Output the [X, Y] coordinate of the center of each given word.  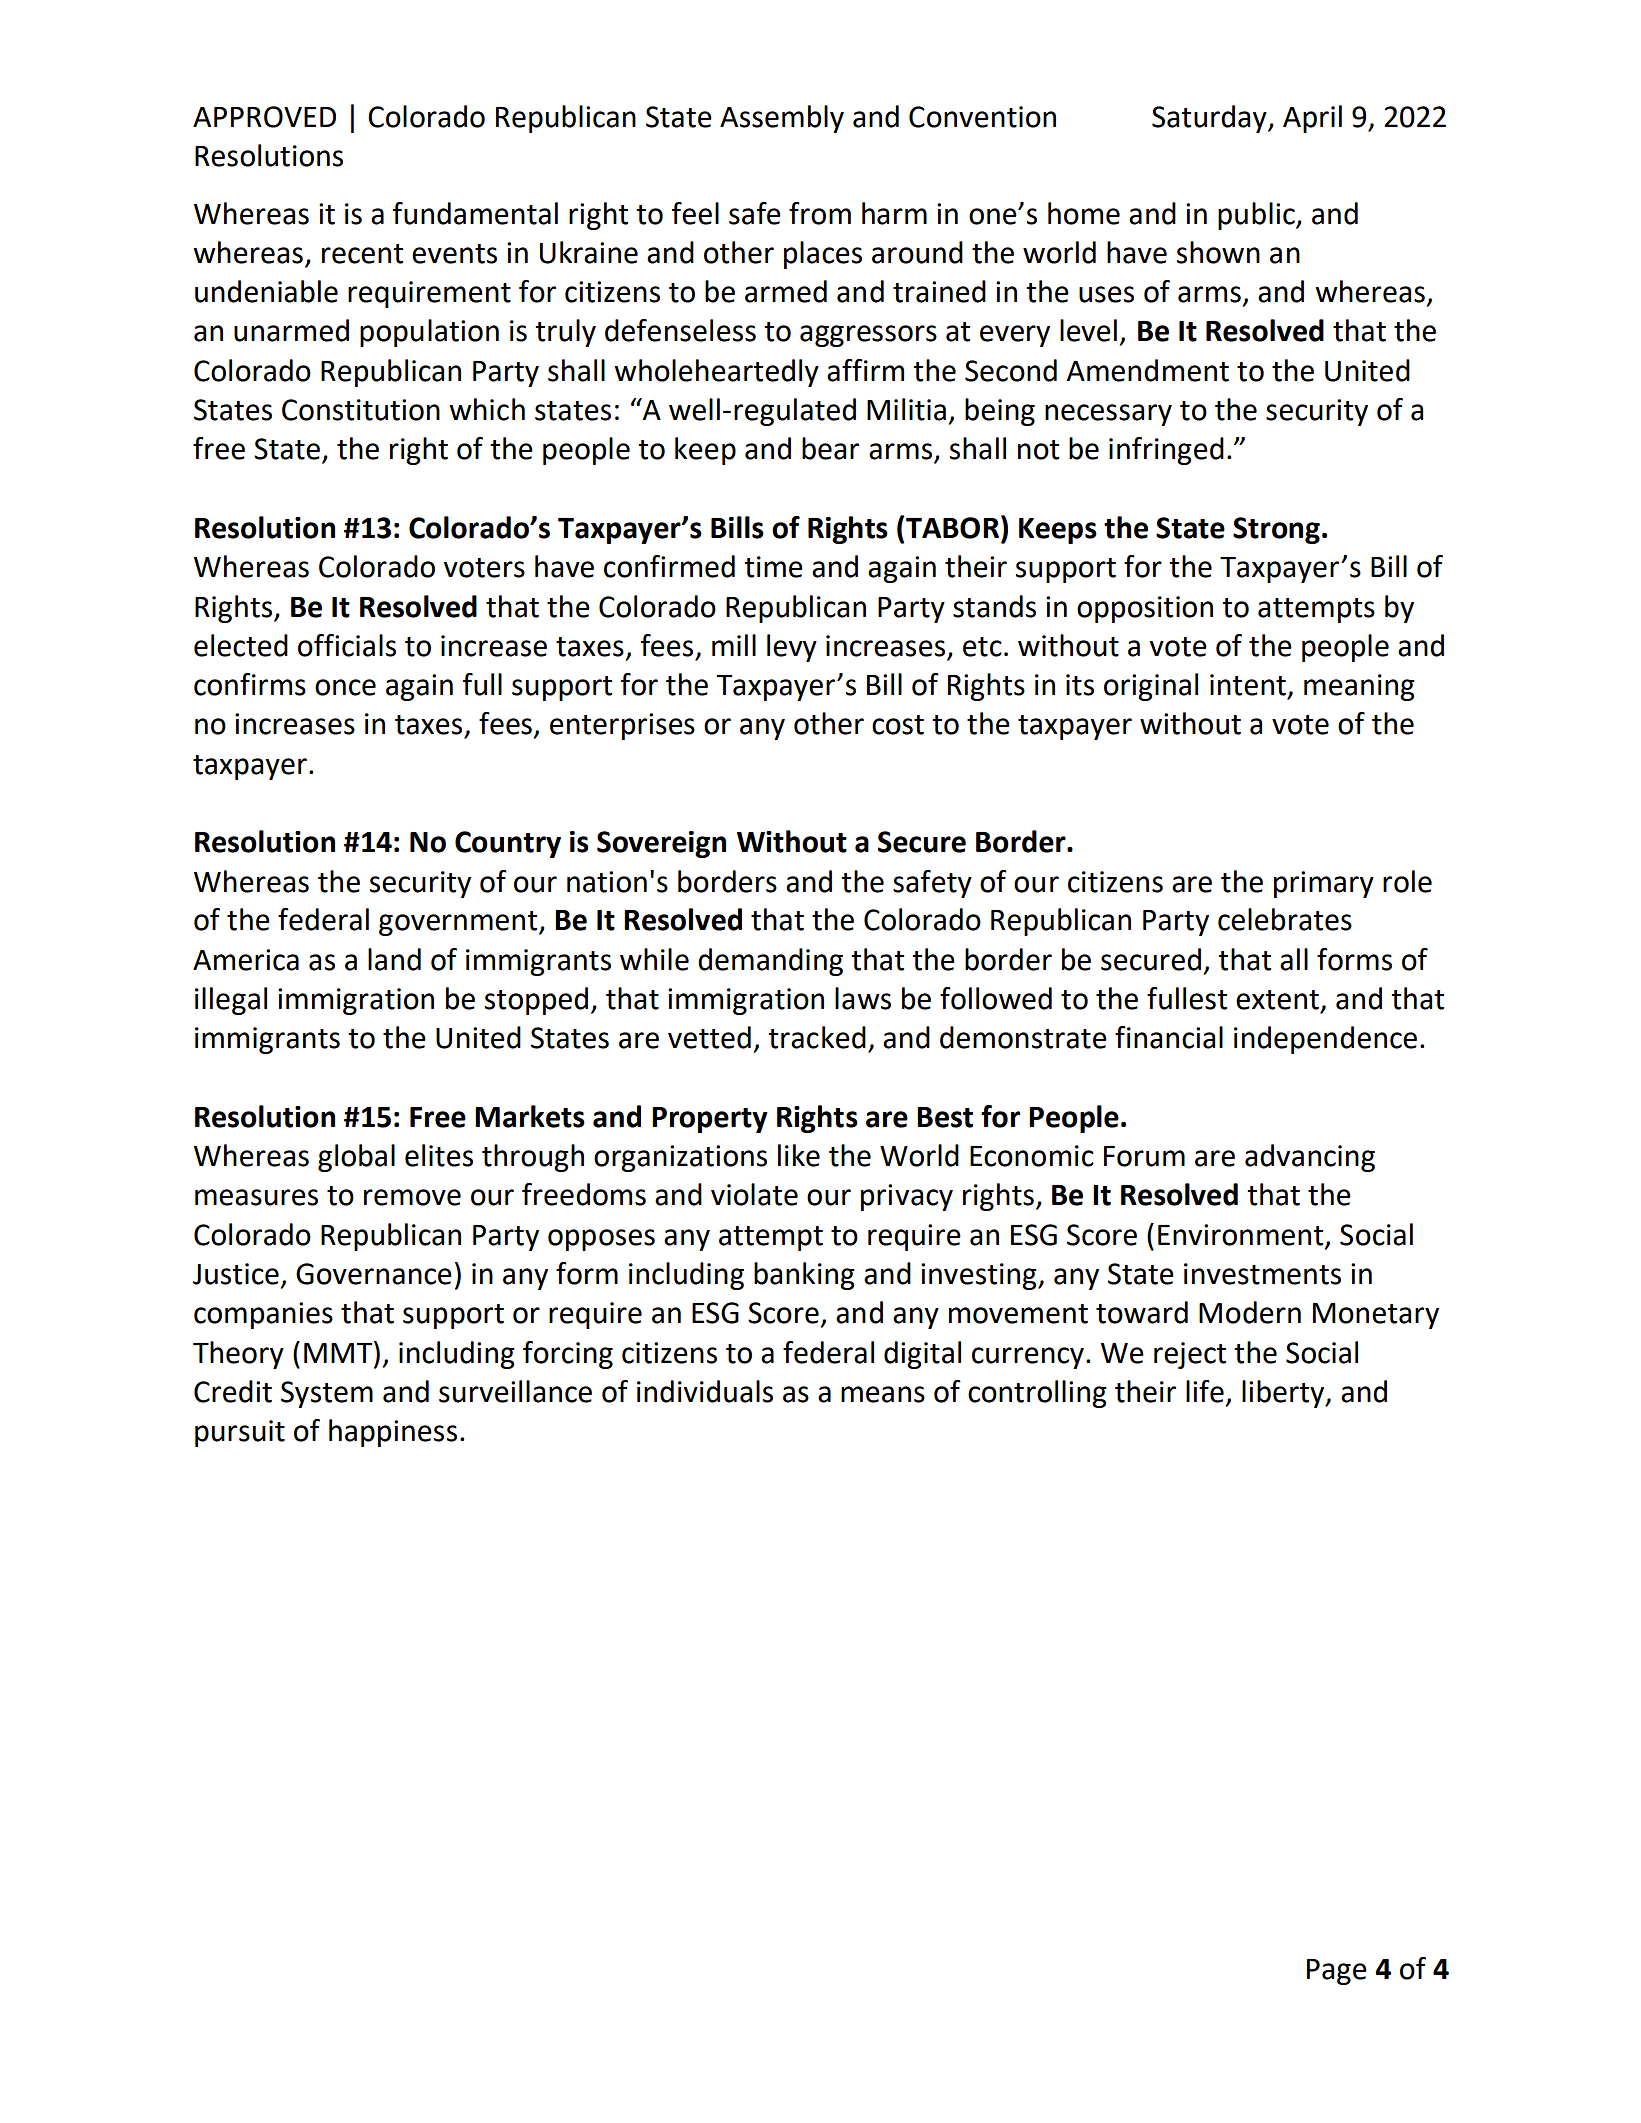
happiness [393, 1433]
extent [1277, 1000]
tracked [817, 1037]
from [820, 213]
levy [792, 648]
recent [362, 254]
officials [347, 645]
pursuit [240, 1433]
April [1312, 119]
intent [1248, 685]
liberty [1284, 1394]
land [394, 959]
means [883, 1394]
